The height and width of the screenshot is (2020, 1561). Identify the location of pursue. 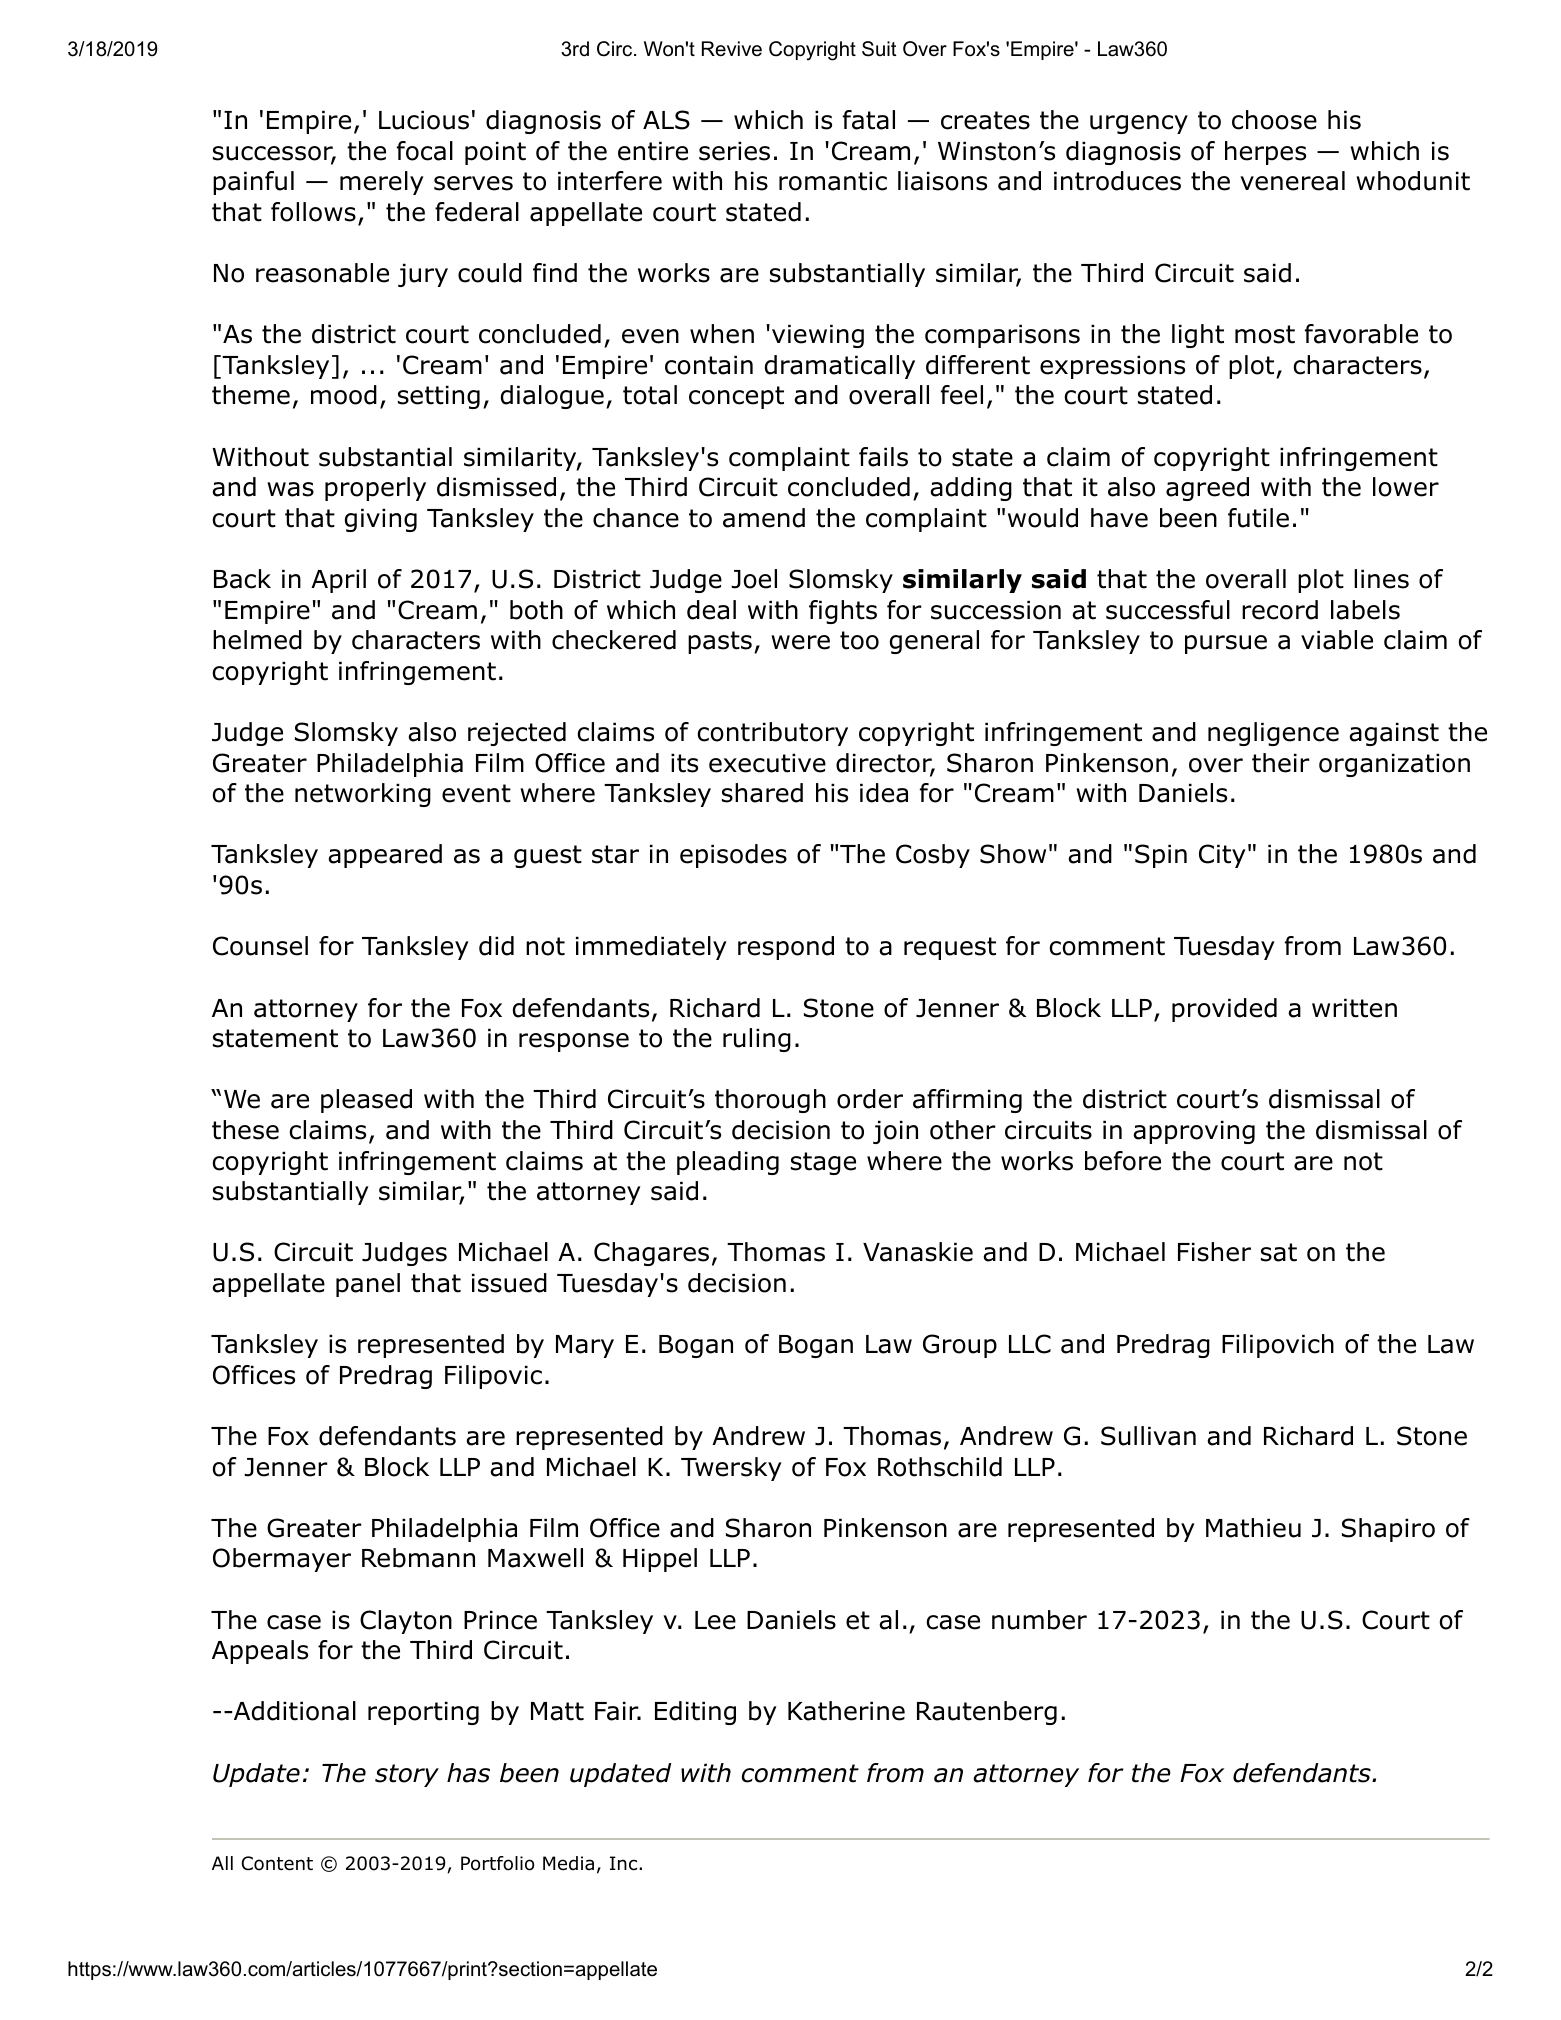
(1226, 644).
